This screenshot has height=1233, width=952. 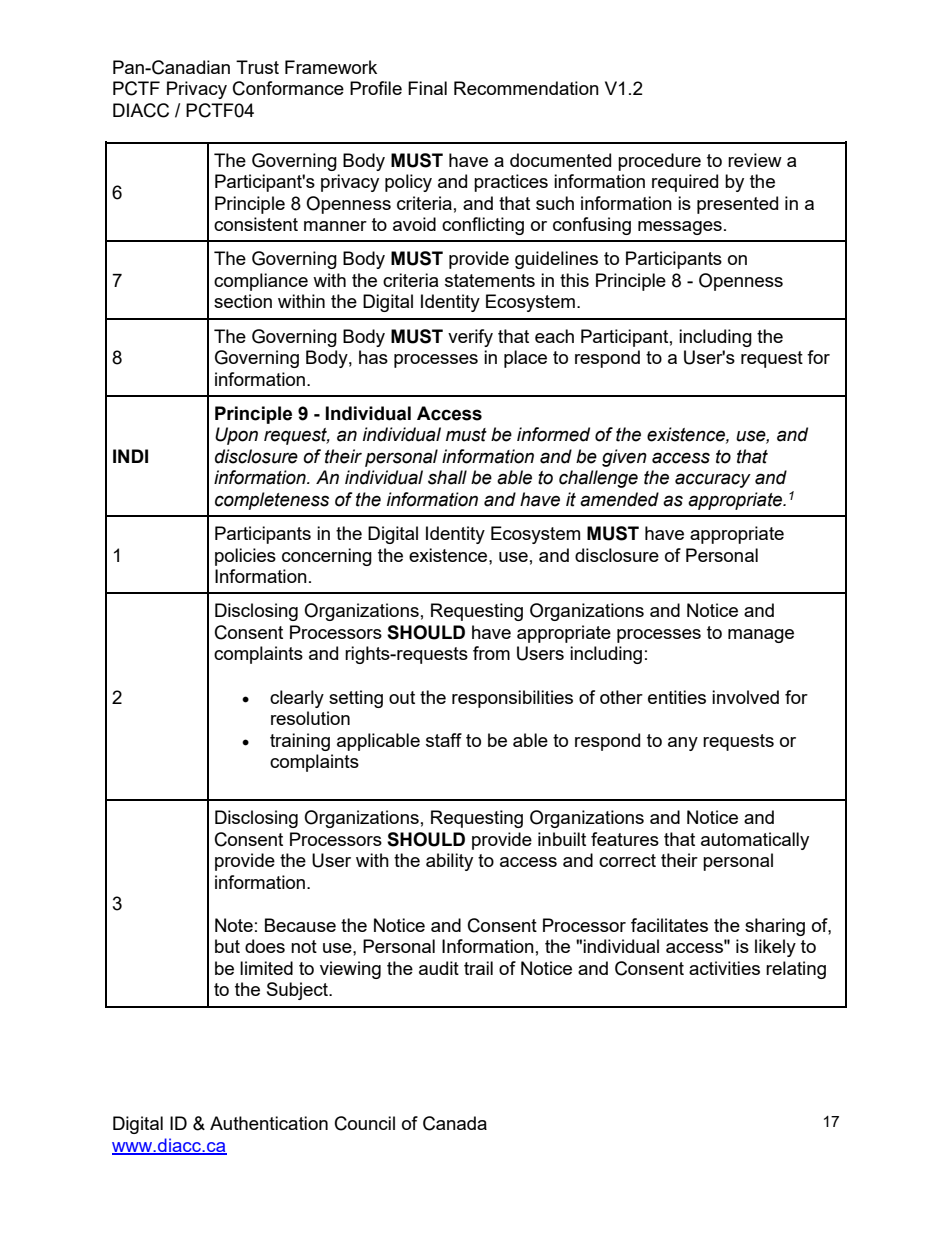 What do you see at coordinates (236, 436) in the screenshot?
I see `Upon` at bounding box center [236, 436].
